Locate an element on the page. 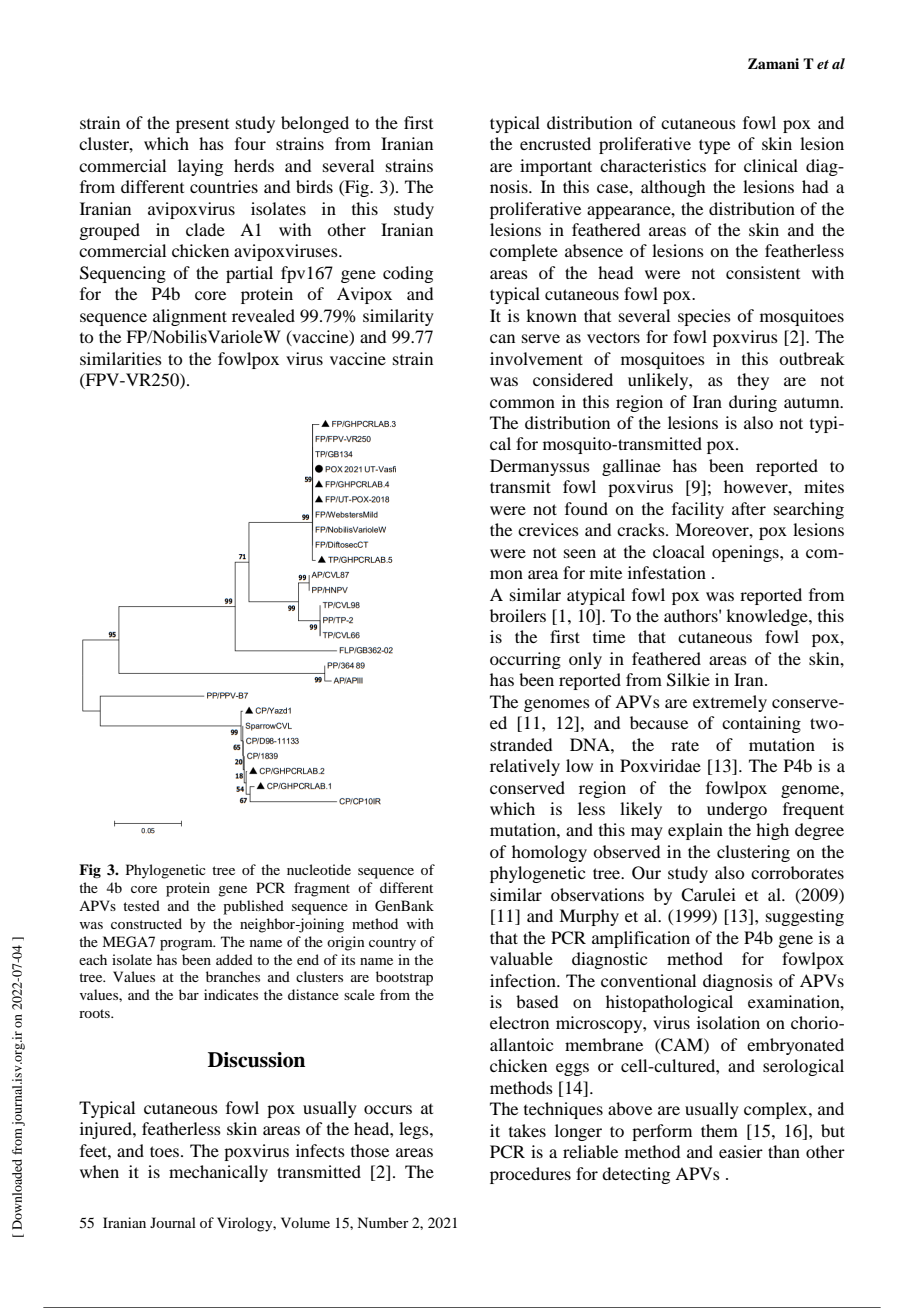 This image has width=924, height=1308. type is located at coordinates (714, 146).
